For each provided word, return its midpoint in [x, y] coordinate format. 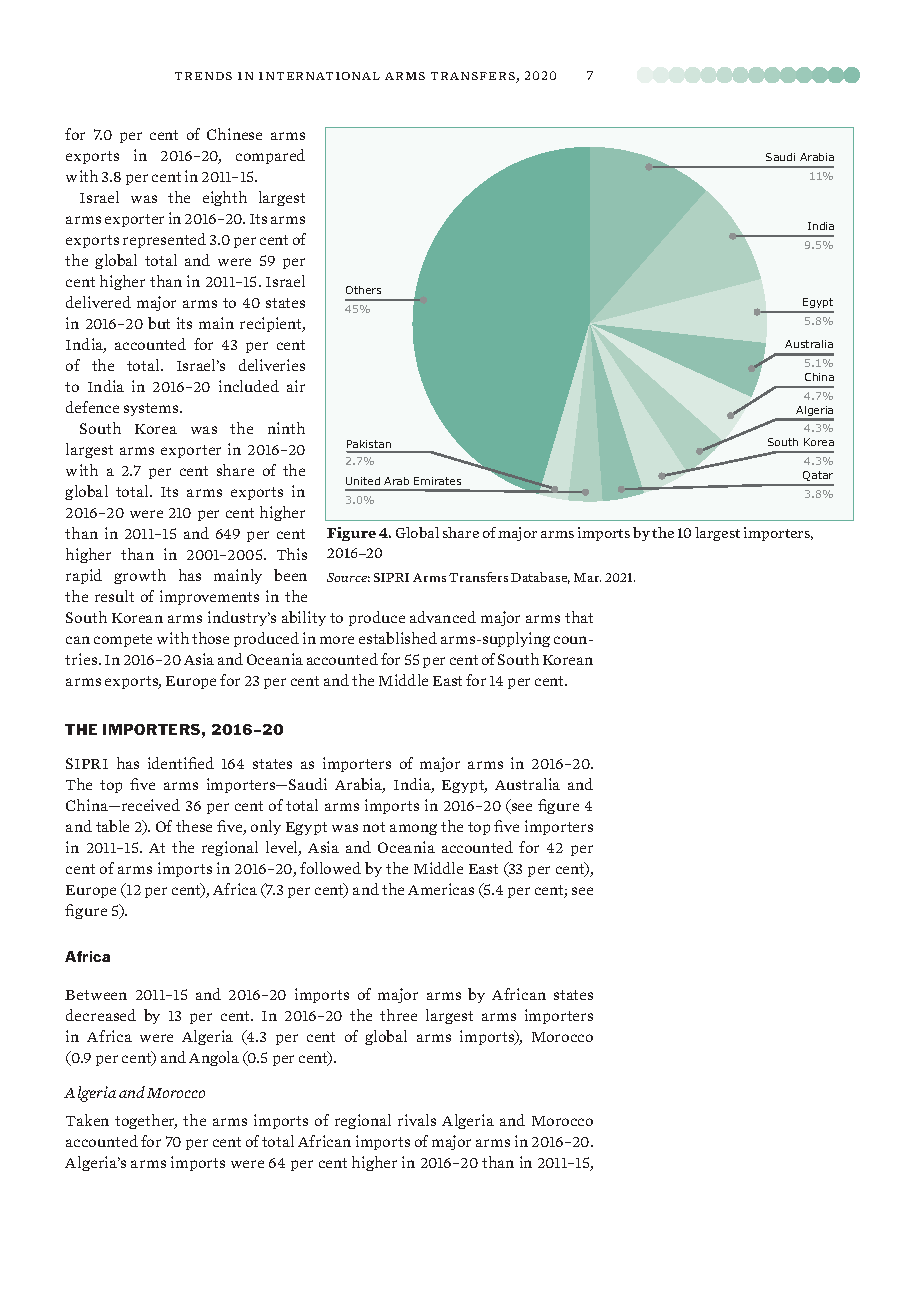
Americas [441, 889]
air [296, 386]
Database [540, 578]
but [159, 323]
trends [203, 76]
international [319, 76]
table [112, 826]
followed [330, 868]
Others [363, 290]
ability [304, 618]
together [146, 1121]
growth [140, 576]
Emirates [437, 481]
